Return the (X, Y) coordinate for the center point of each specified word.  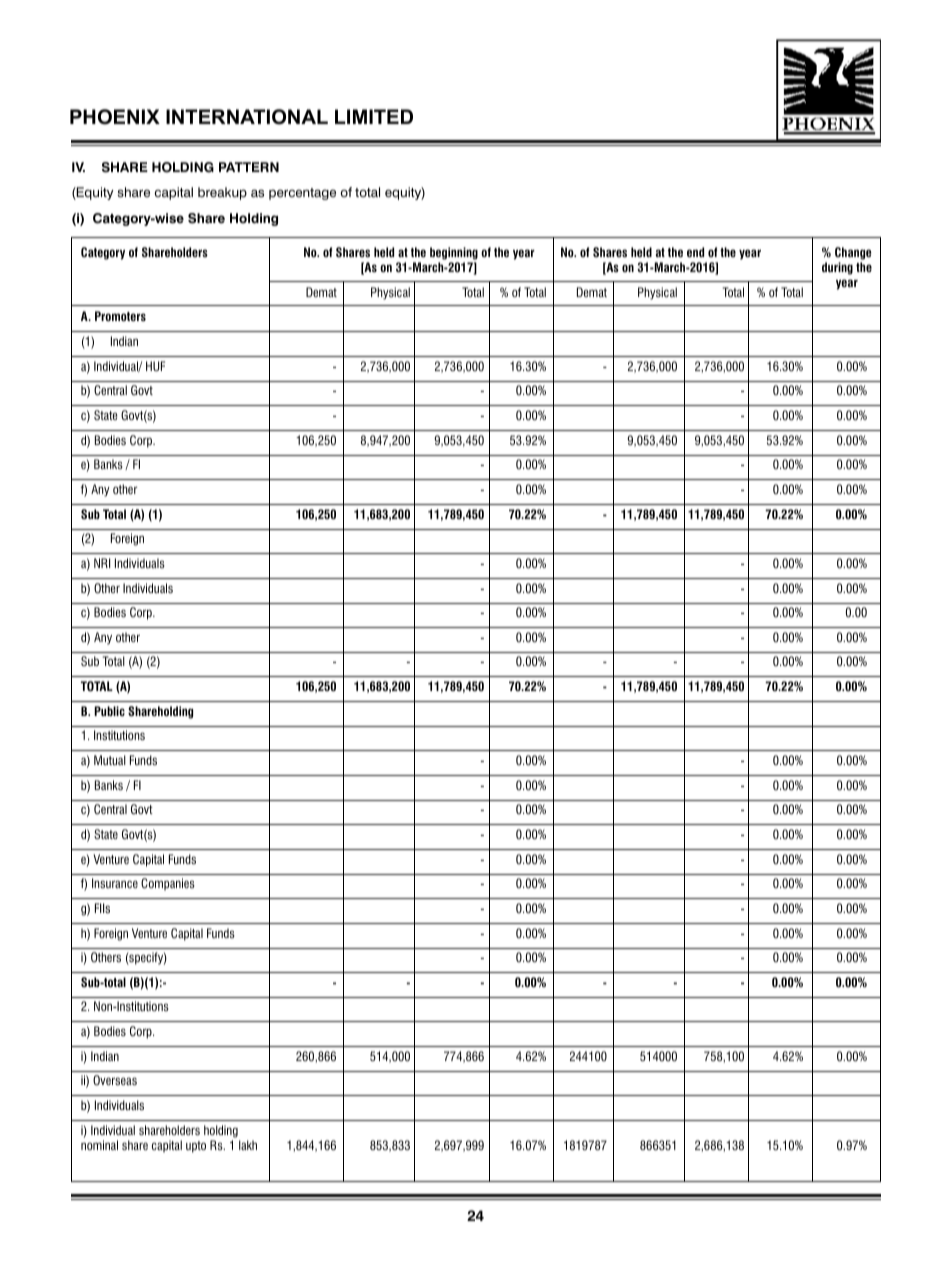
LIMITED (374, 116)
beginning (454, 253)
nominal (99, 1145)
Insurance (115, 883)
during (837, 268)
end (695, 252)
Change (853, 253)
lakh (248, 1145)
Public (109, 711)
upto (196, 1147)
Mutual (110, 760)
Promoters (120, 316)
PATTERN (249, 167)
